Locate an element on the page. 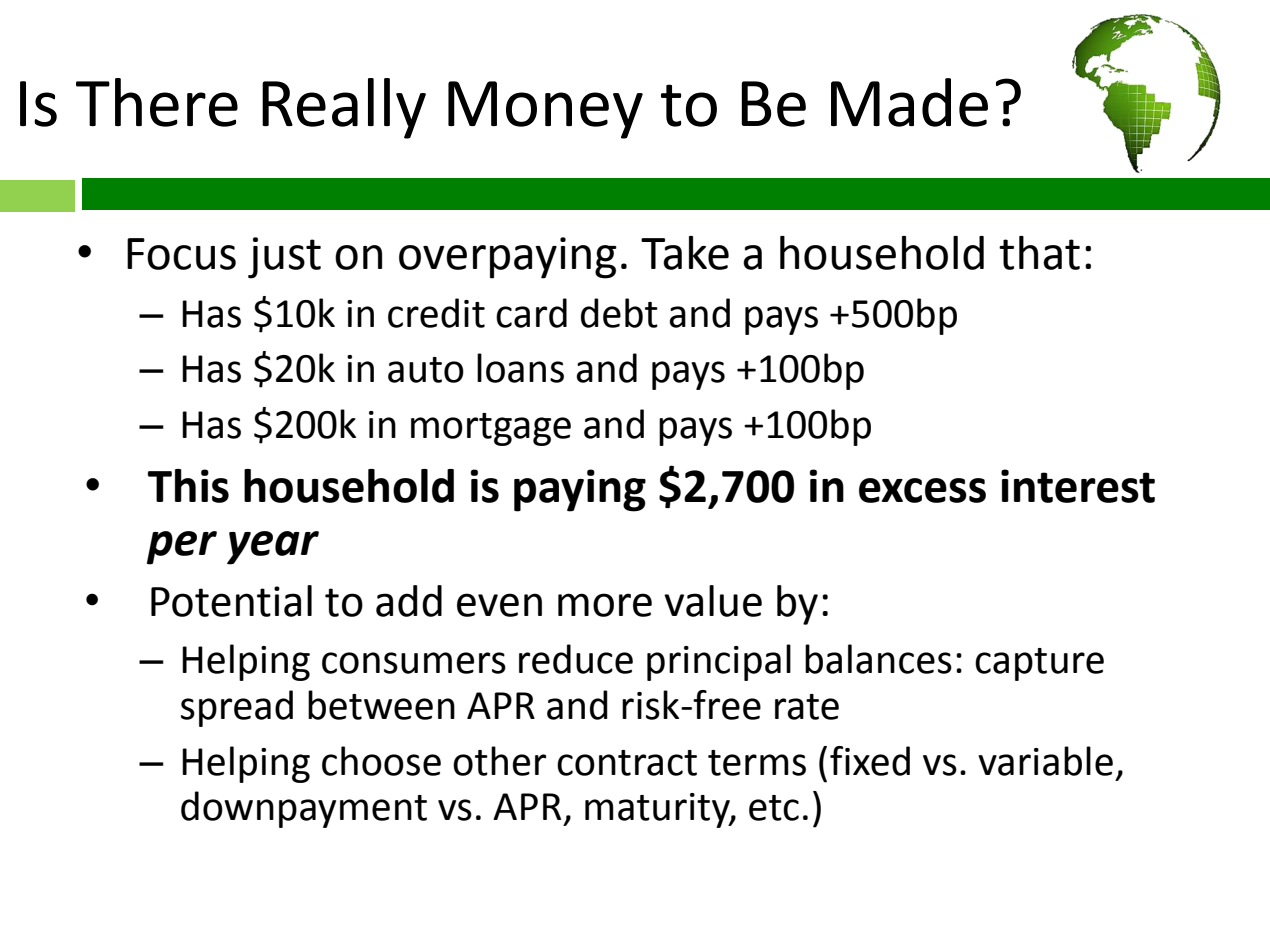 The image size is (1270, 952). Money is located at coordinates (545, 110).
